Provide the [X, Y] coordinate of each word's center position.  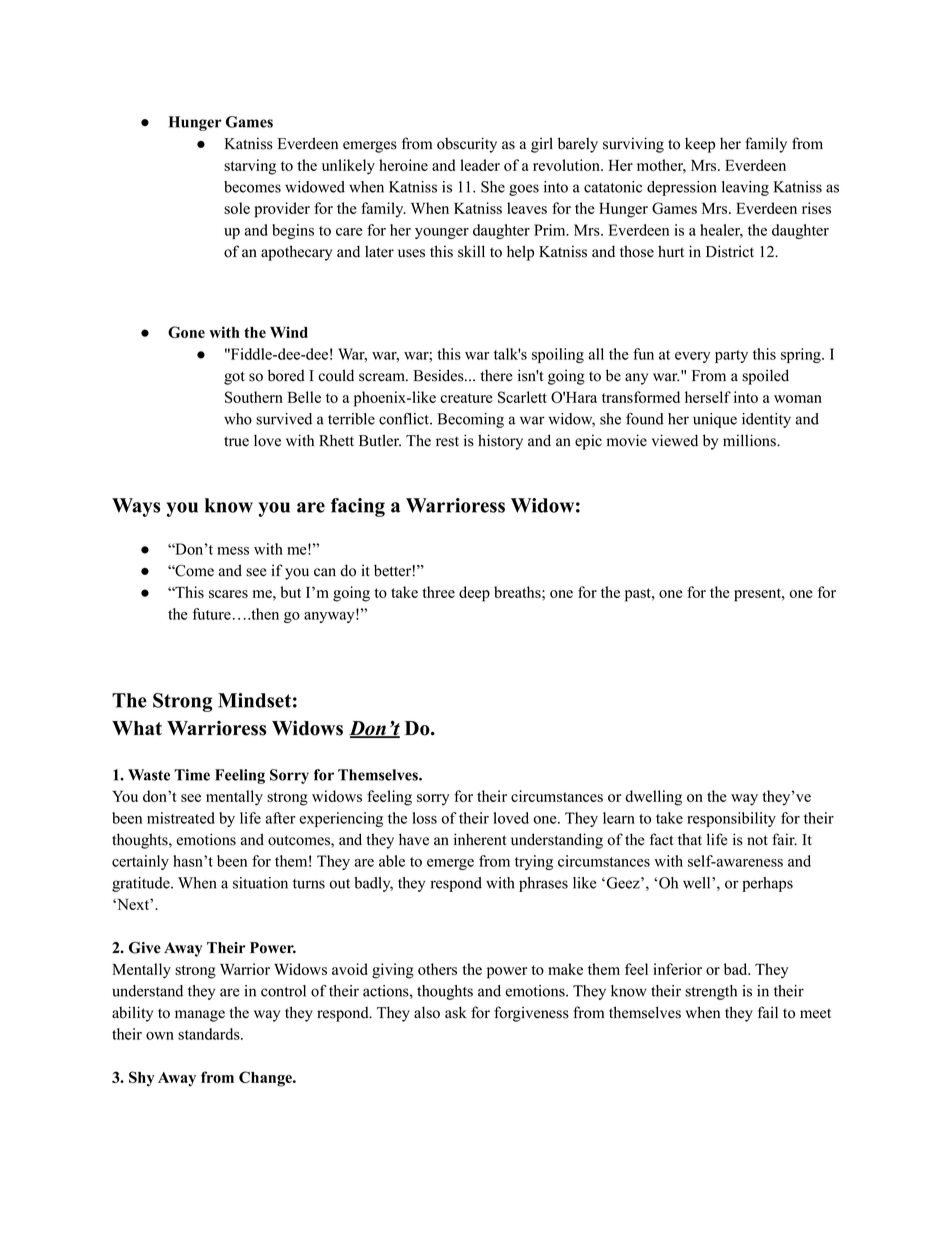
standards [210, 1034]
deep [474, 594]
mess [233, 551]
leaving [745, 188]
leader [480, 165]
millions [750, 440]
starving [250, 167]
